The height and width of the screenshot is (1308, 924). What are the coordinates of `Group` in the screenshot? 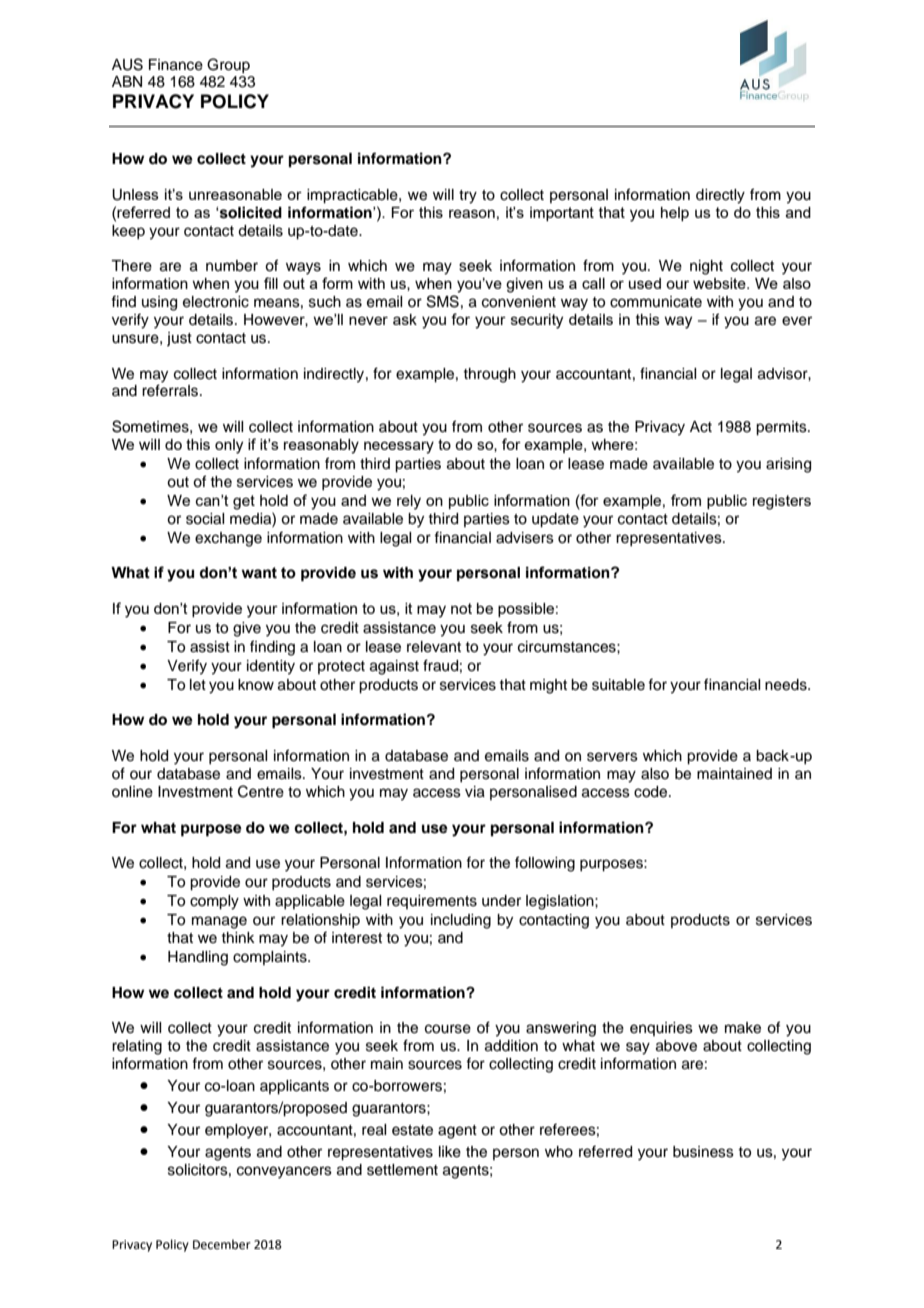 It's located at (228, 65).
